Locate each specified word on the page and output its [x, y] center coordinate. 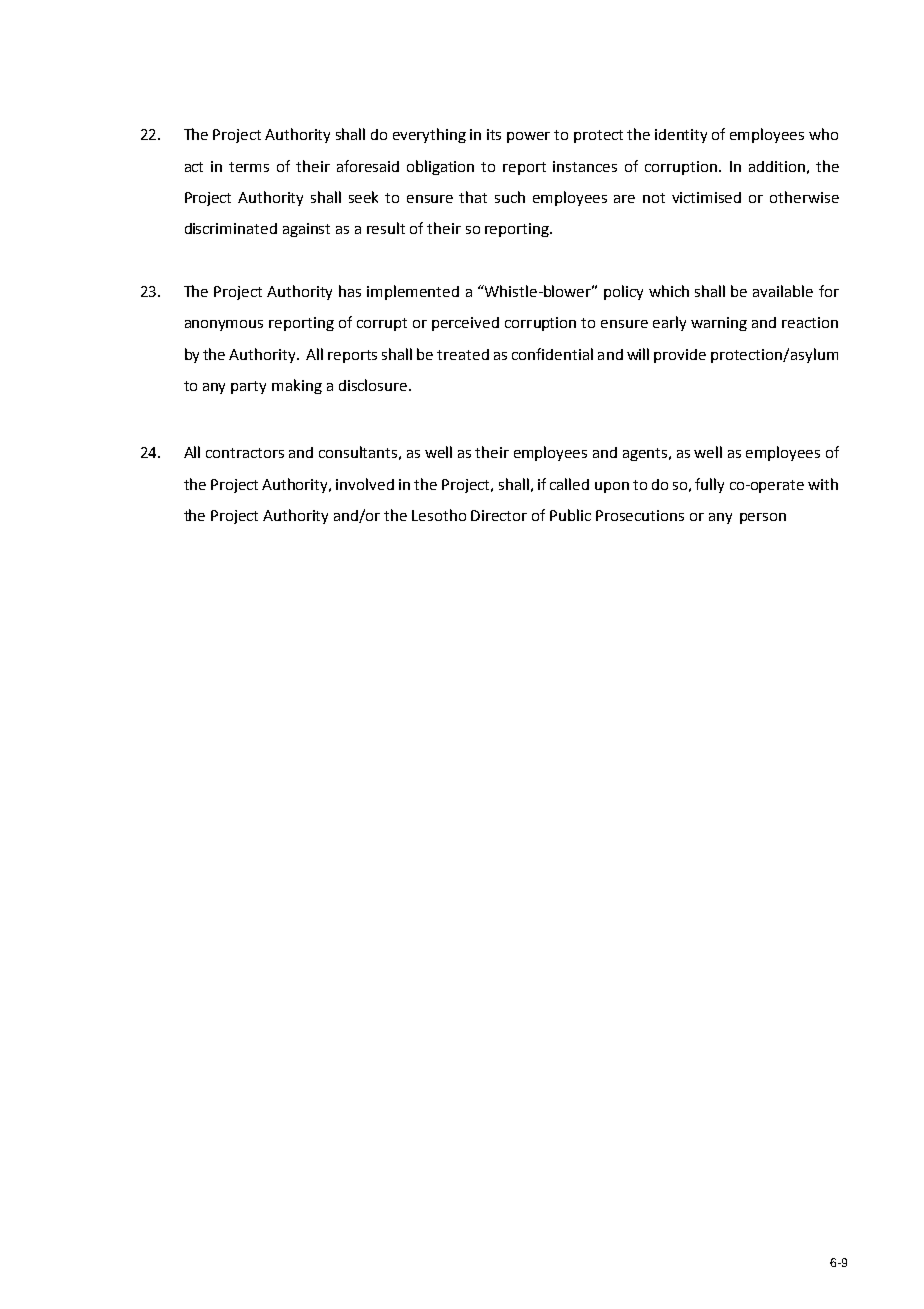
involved [365, 484]
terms [249, 167]
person [763, 518]
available [783, 291]
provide [680, 356]
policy [623, 292]
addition [777, 166]
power [528, 137]
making [297, 386]
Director [499, 515]
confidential [552, 354]
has [350, 291]
